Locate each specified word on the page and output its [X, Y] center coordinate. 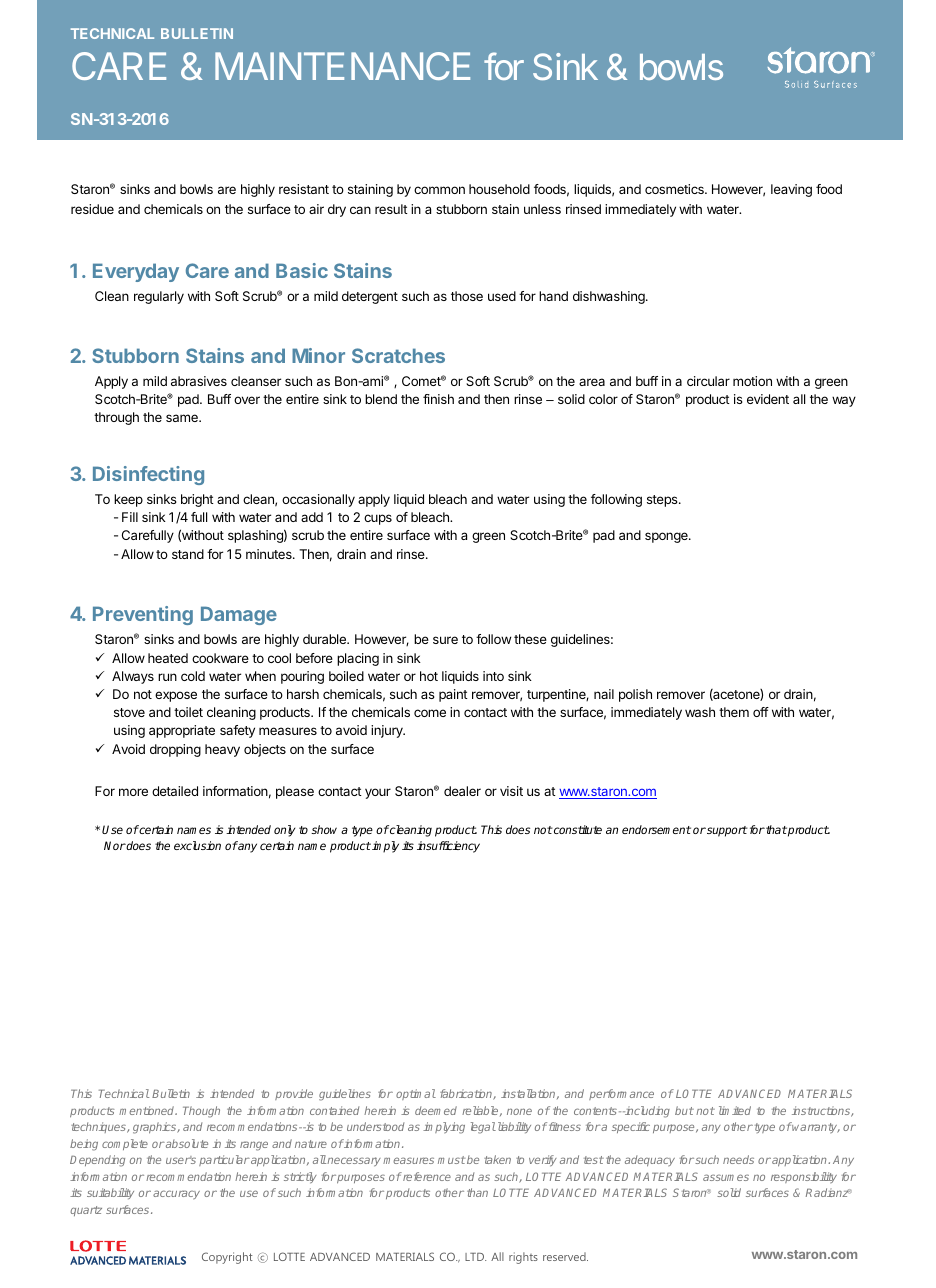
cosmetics [675, 189]
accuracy [176, 1194]
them [734, 712]
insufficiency [448, 847]
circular [708, 381]
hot [429, 676]
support [726, 831]
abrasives [199, 381]
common [439, 190]
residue [92, 209]
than [477, 1192]
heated [168, 658]
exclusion [197, 845]
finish [438, 399]
